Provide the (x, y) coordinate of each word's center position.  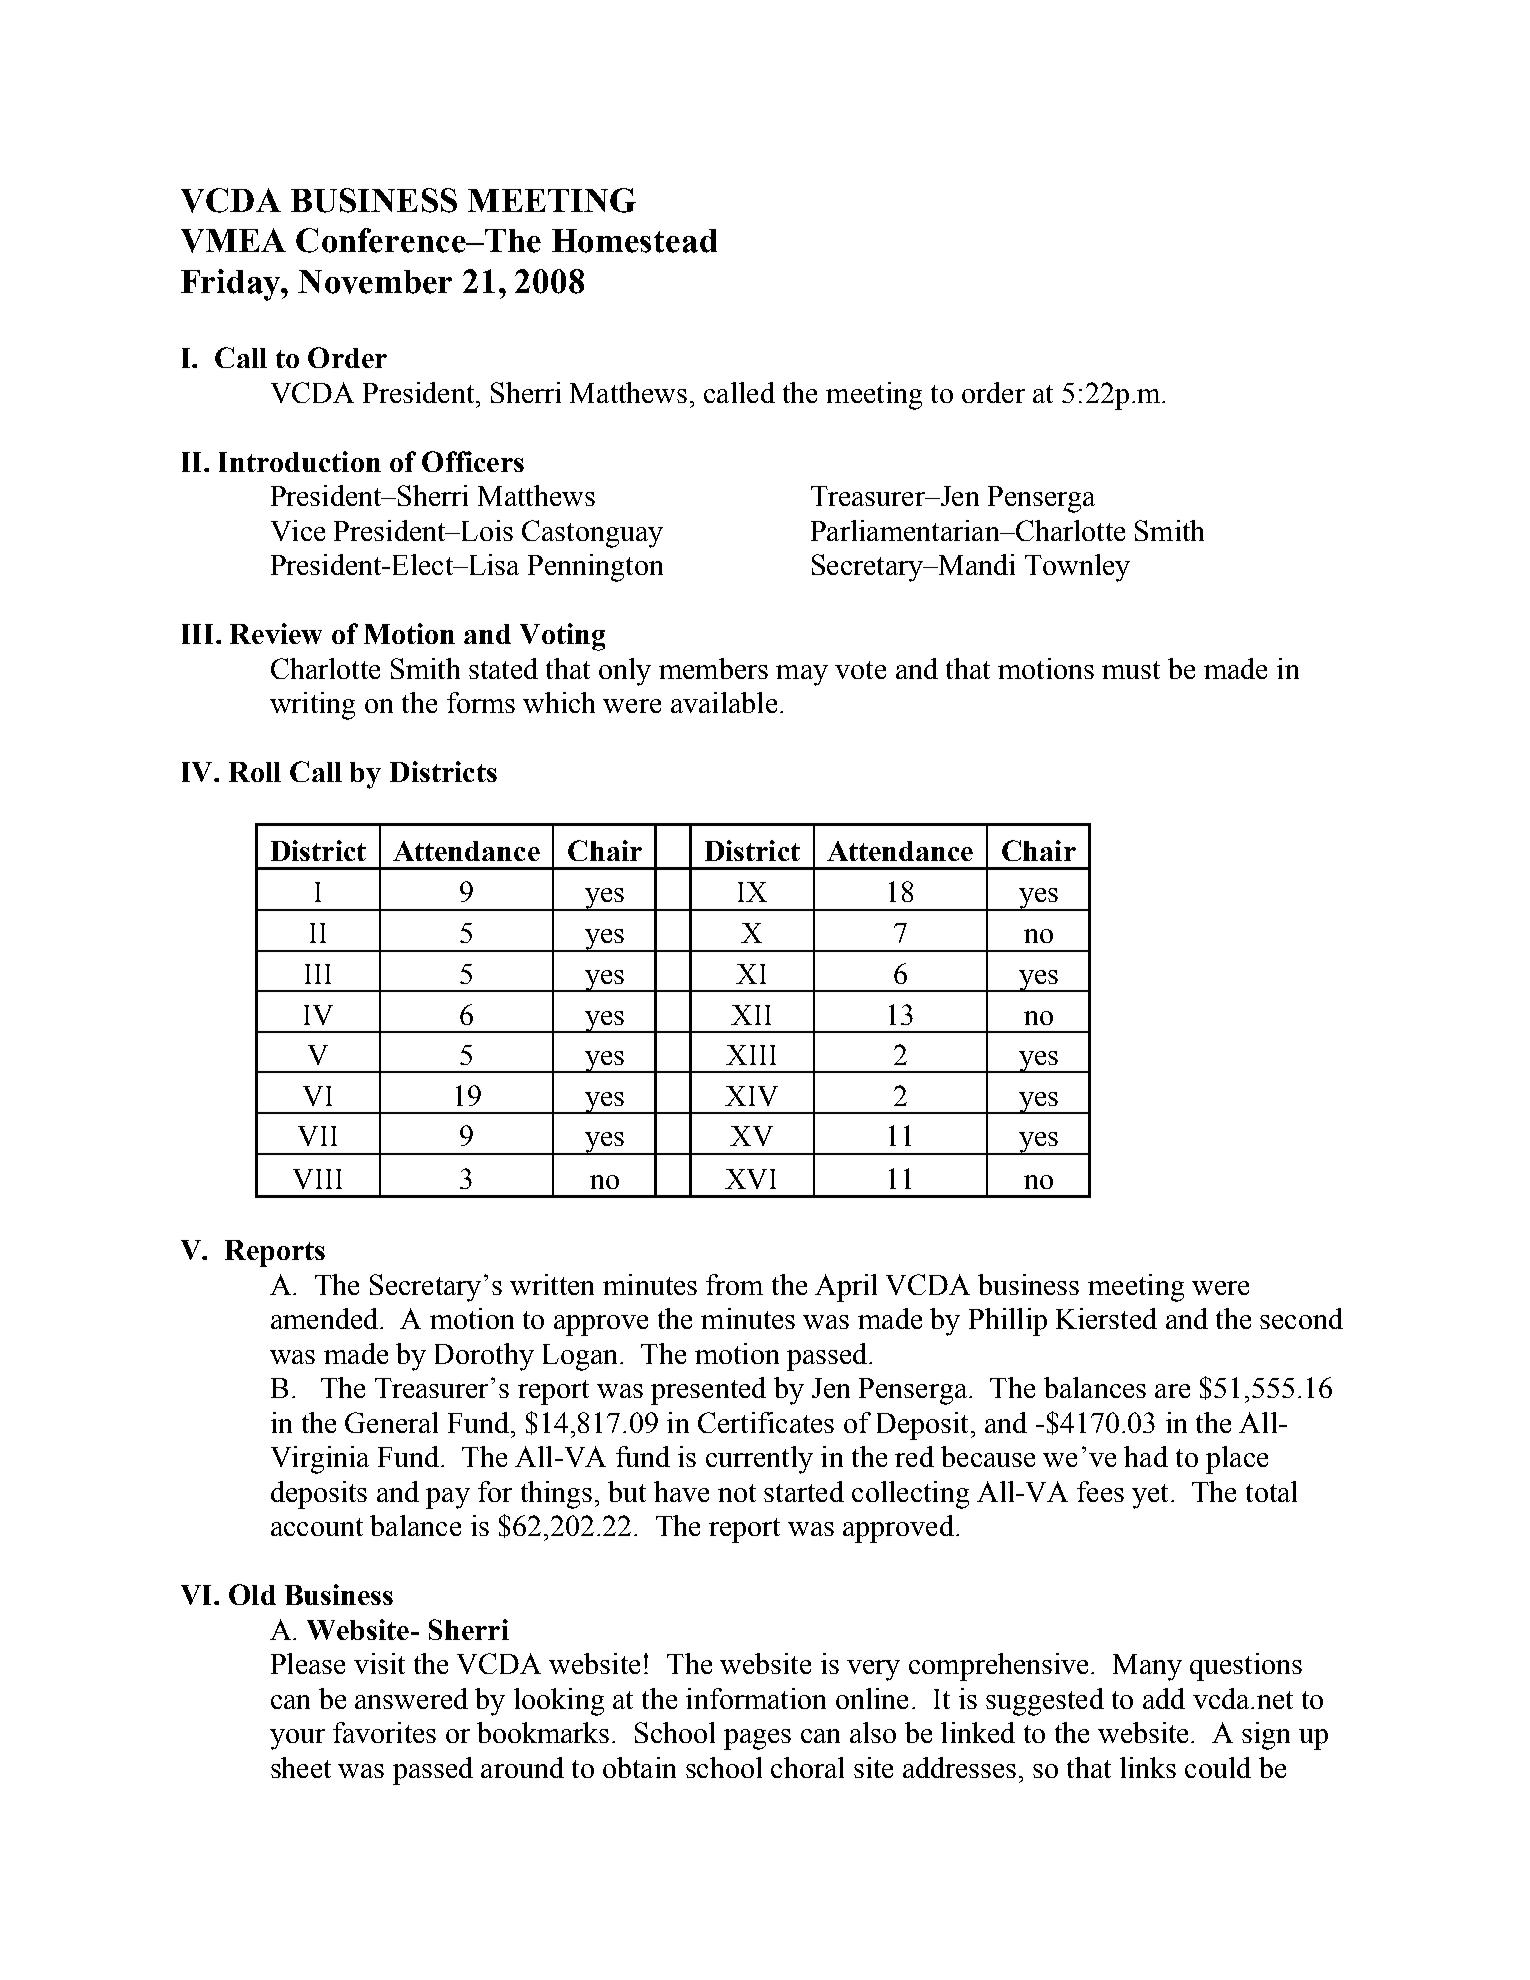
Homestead (634, 241)
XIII (751, 1055)
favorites (384, 1732)
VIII (317, 1179)
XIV (751, 1096)
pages (757, 1739)
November (375, 282)
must (1131, 670)
